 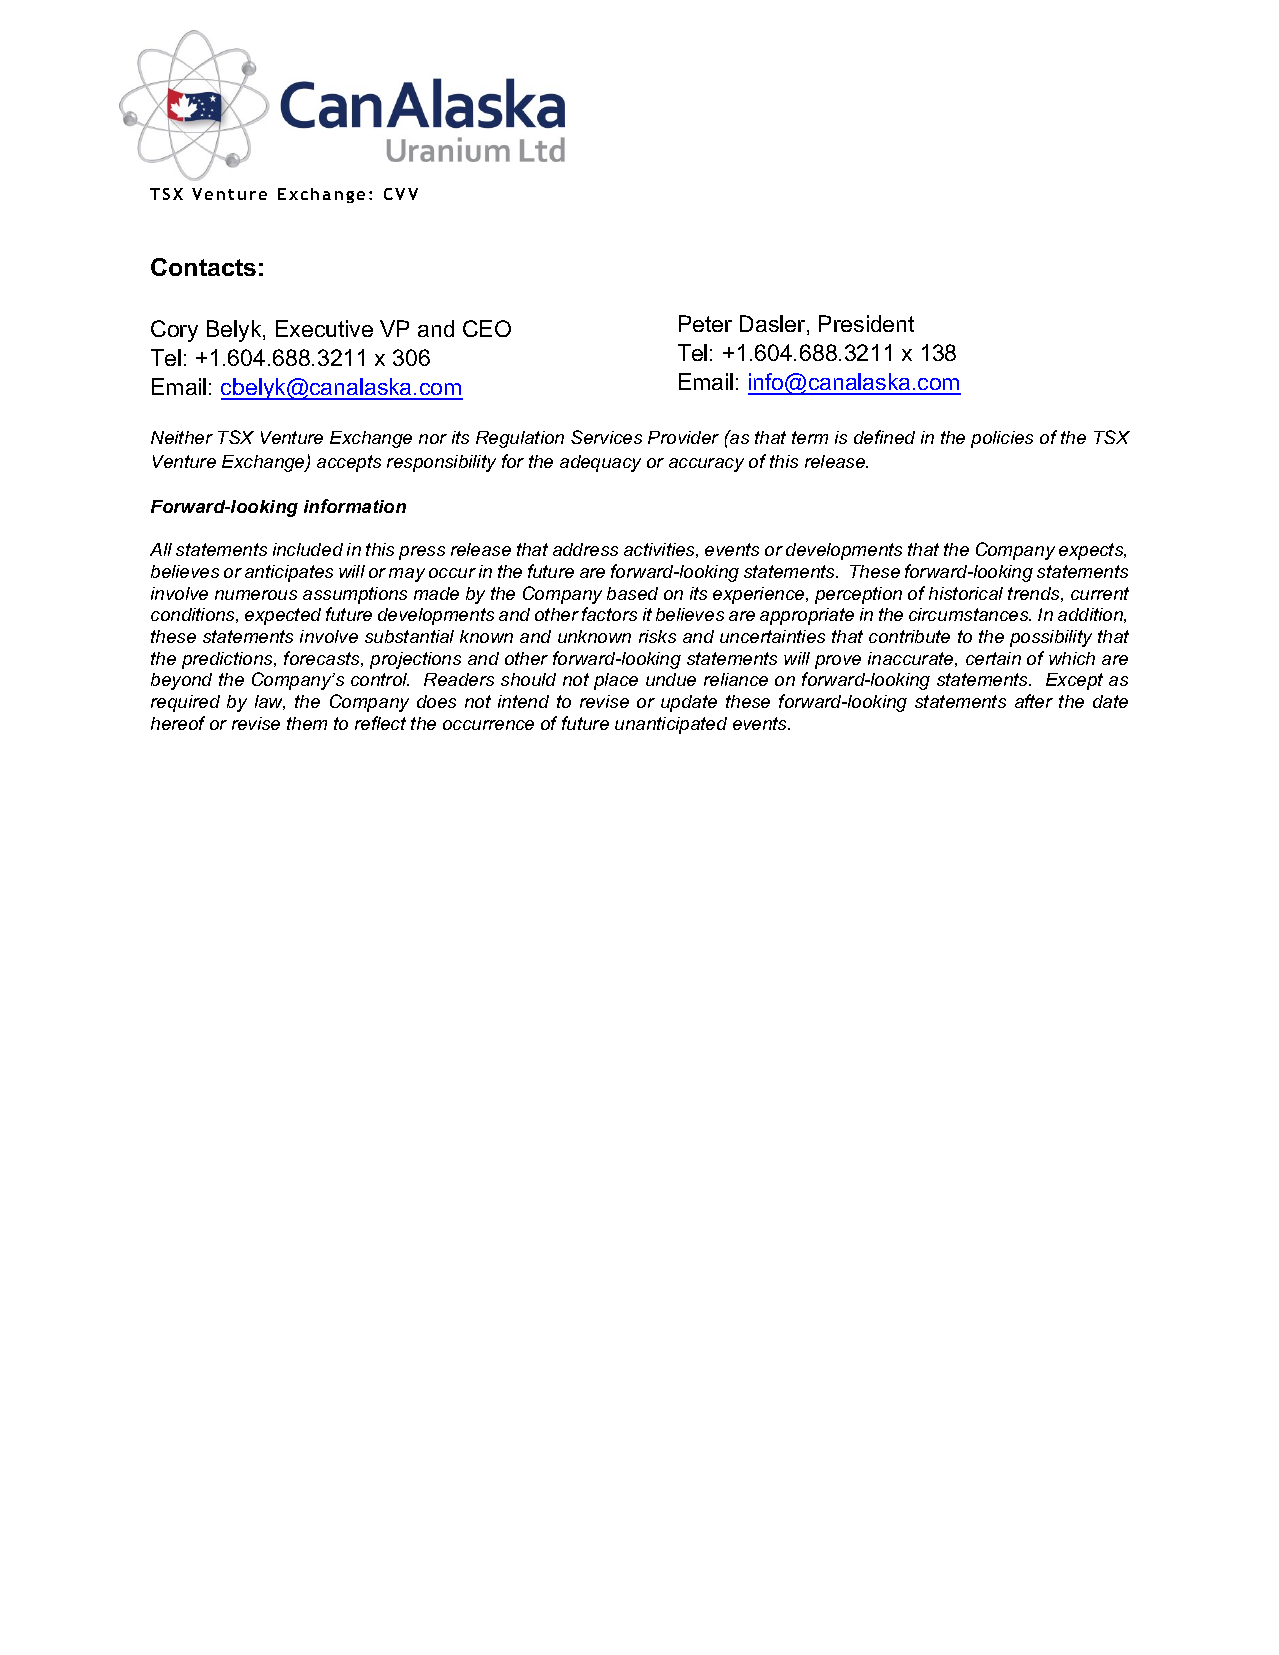 I want to click on Neither, so click(x=182, y=437).
